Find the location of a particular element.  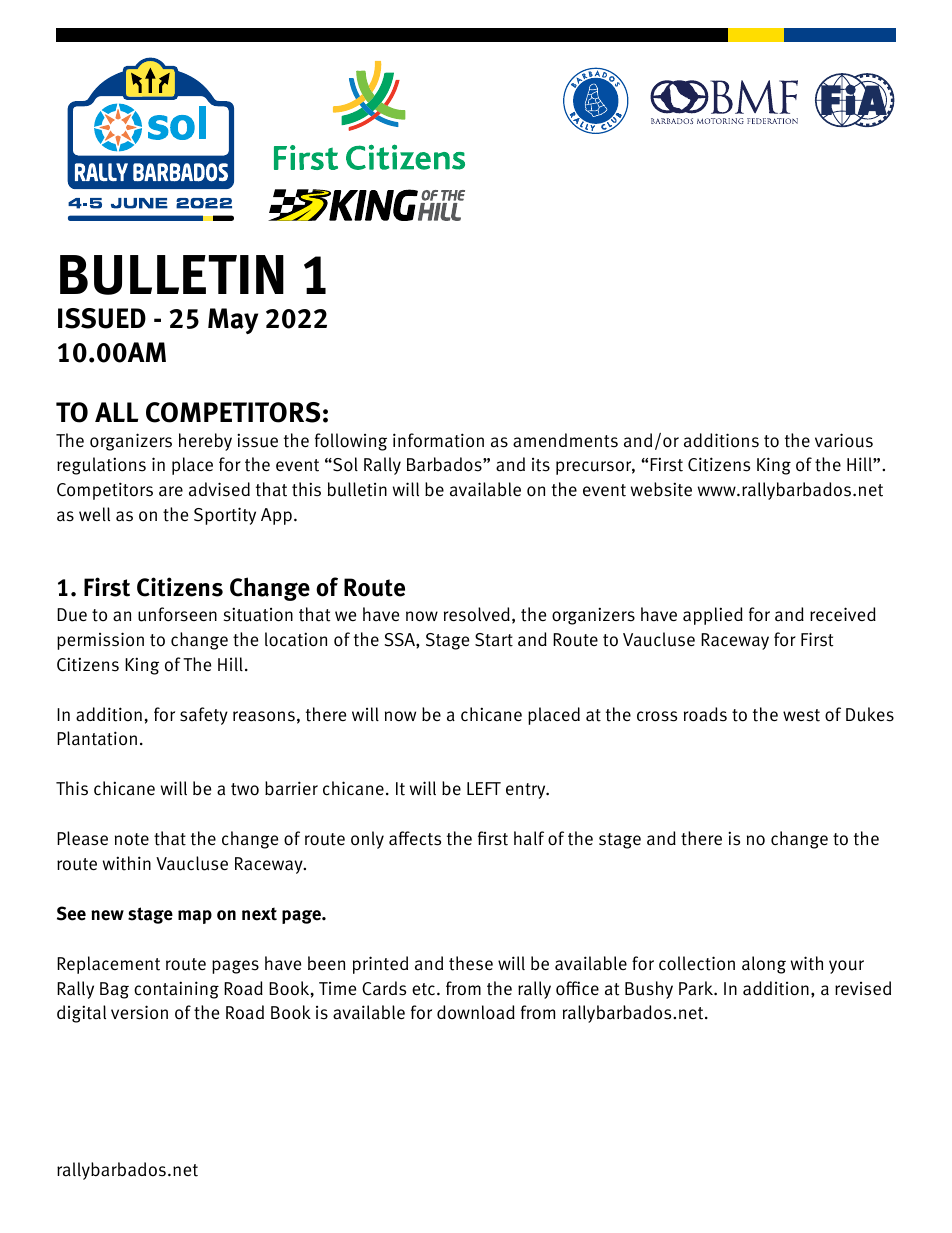

information is located at coordinates (438, 440).
